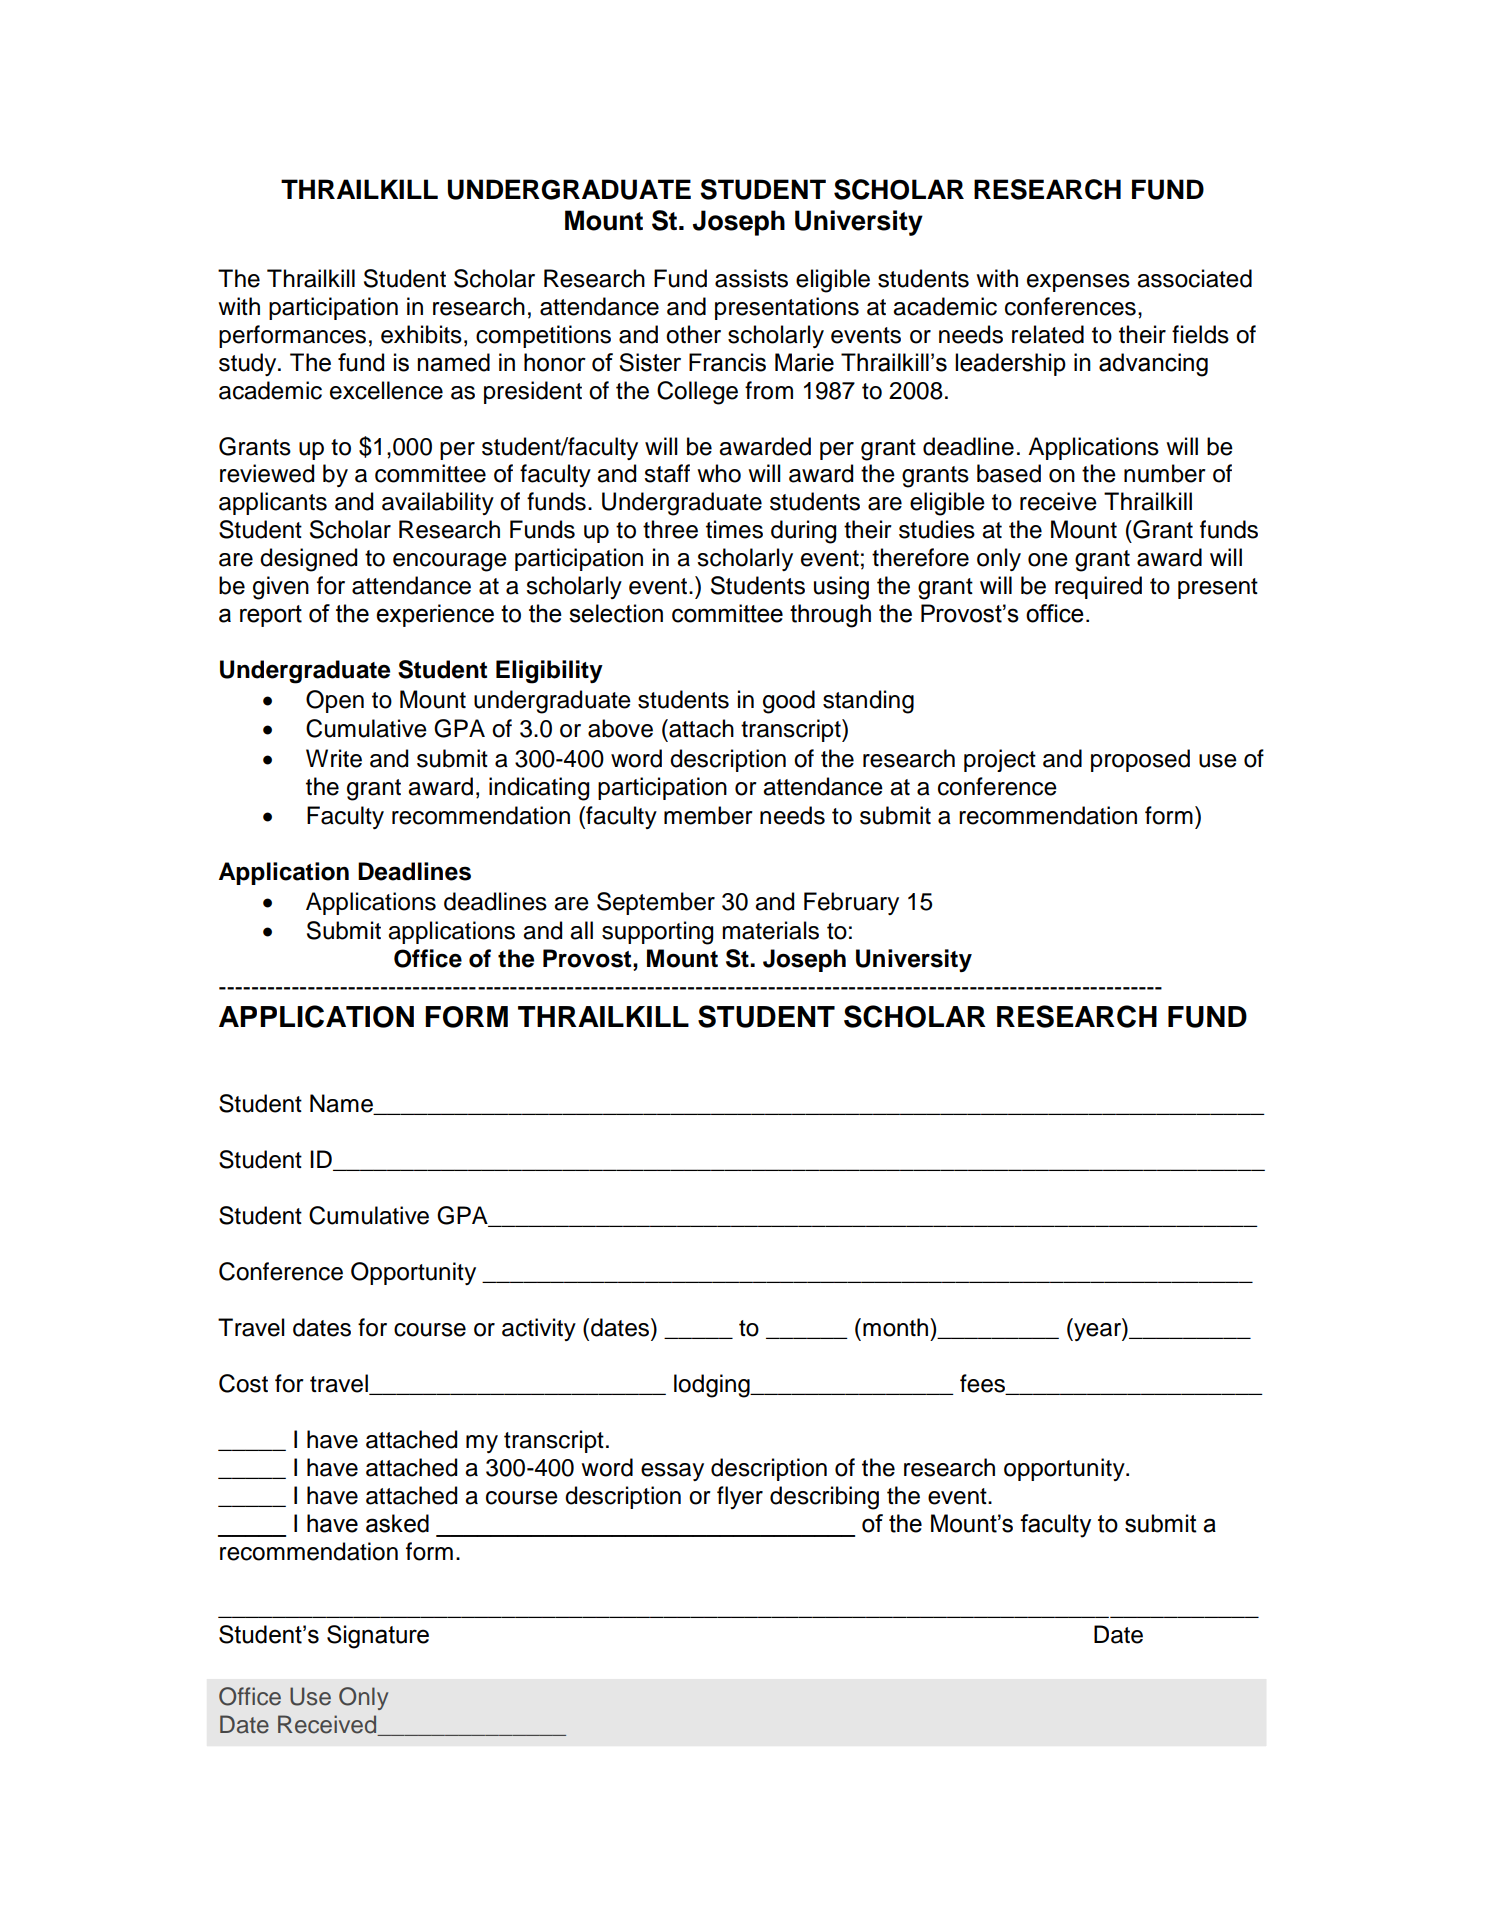 The width and height of the screenshot is (1486, 1924). I want to click on describing, so click(824, 1498).
